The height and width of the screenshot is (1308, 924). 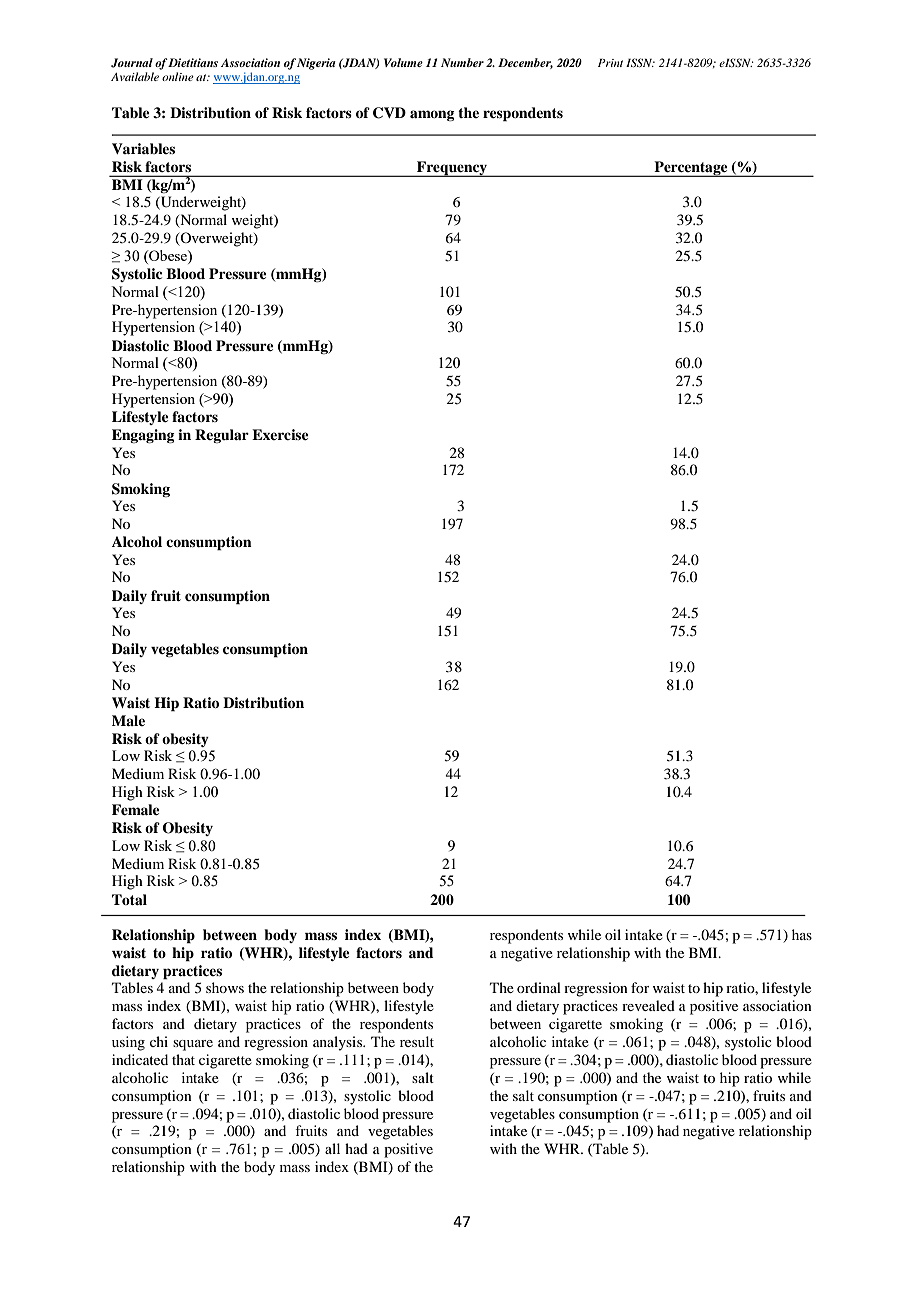 What do you see at coordinates (648, 1005) in the screenshot?
I see `revealed` at bounding box center [648, 1005].
